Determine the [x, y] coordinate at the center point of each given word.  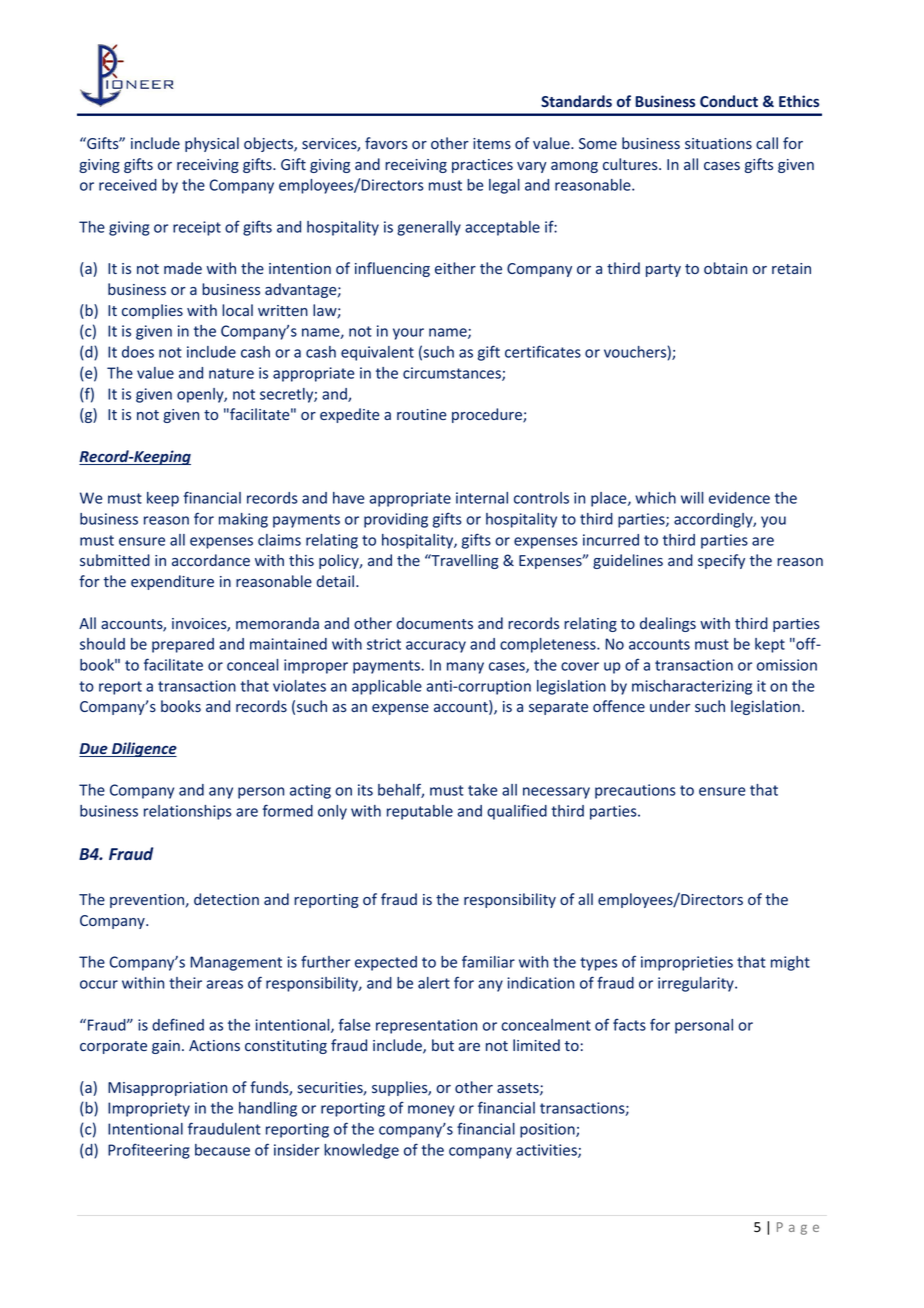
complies [152, 311]
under [670, 706]
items [492, 143]
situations [718, 143]
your [408, 334]
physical [212, 144]
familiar [488, 961]
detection [226, 899]
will [692, 498]
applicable [387, 687]
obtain [725, 268]
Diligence [143, 749]
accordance [211, 560]
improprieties [687, 963]
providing [396, 520]
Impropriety [149, 1109]
